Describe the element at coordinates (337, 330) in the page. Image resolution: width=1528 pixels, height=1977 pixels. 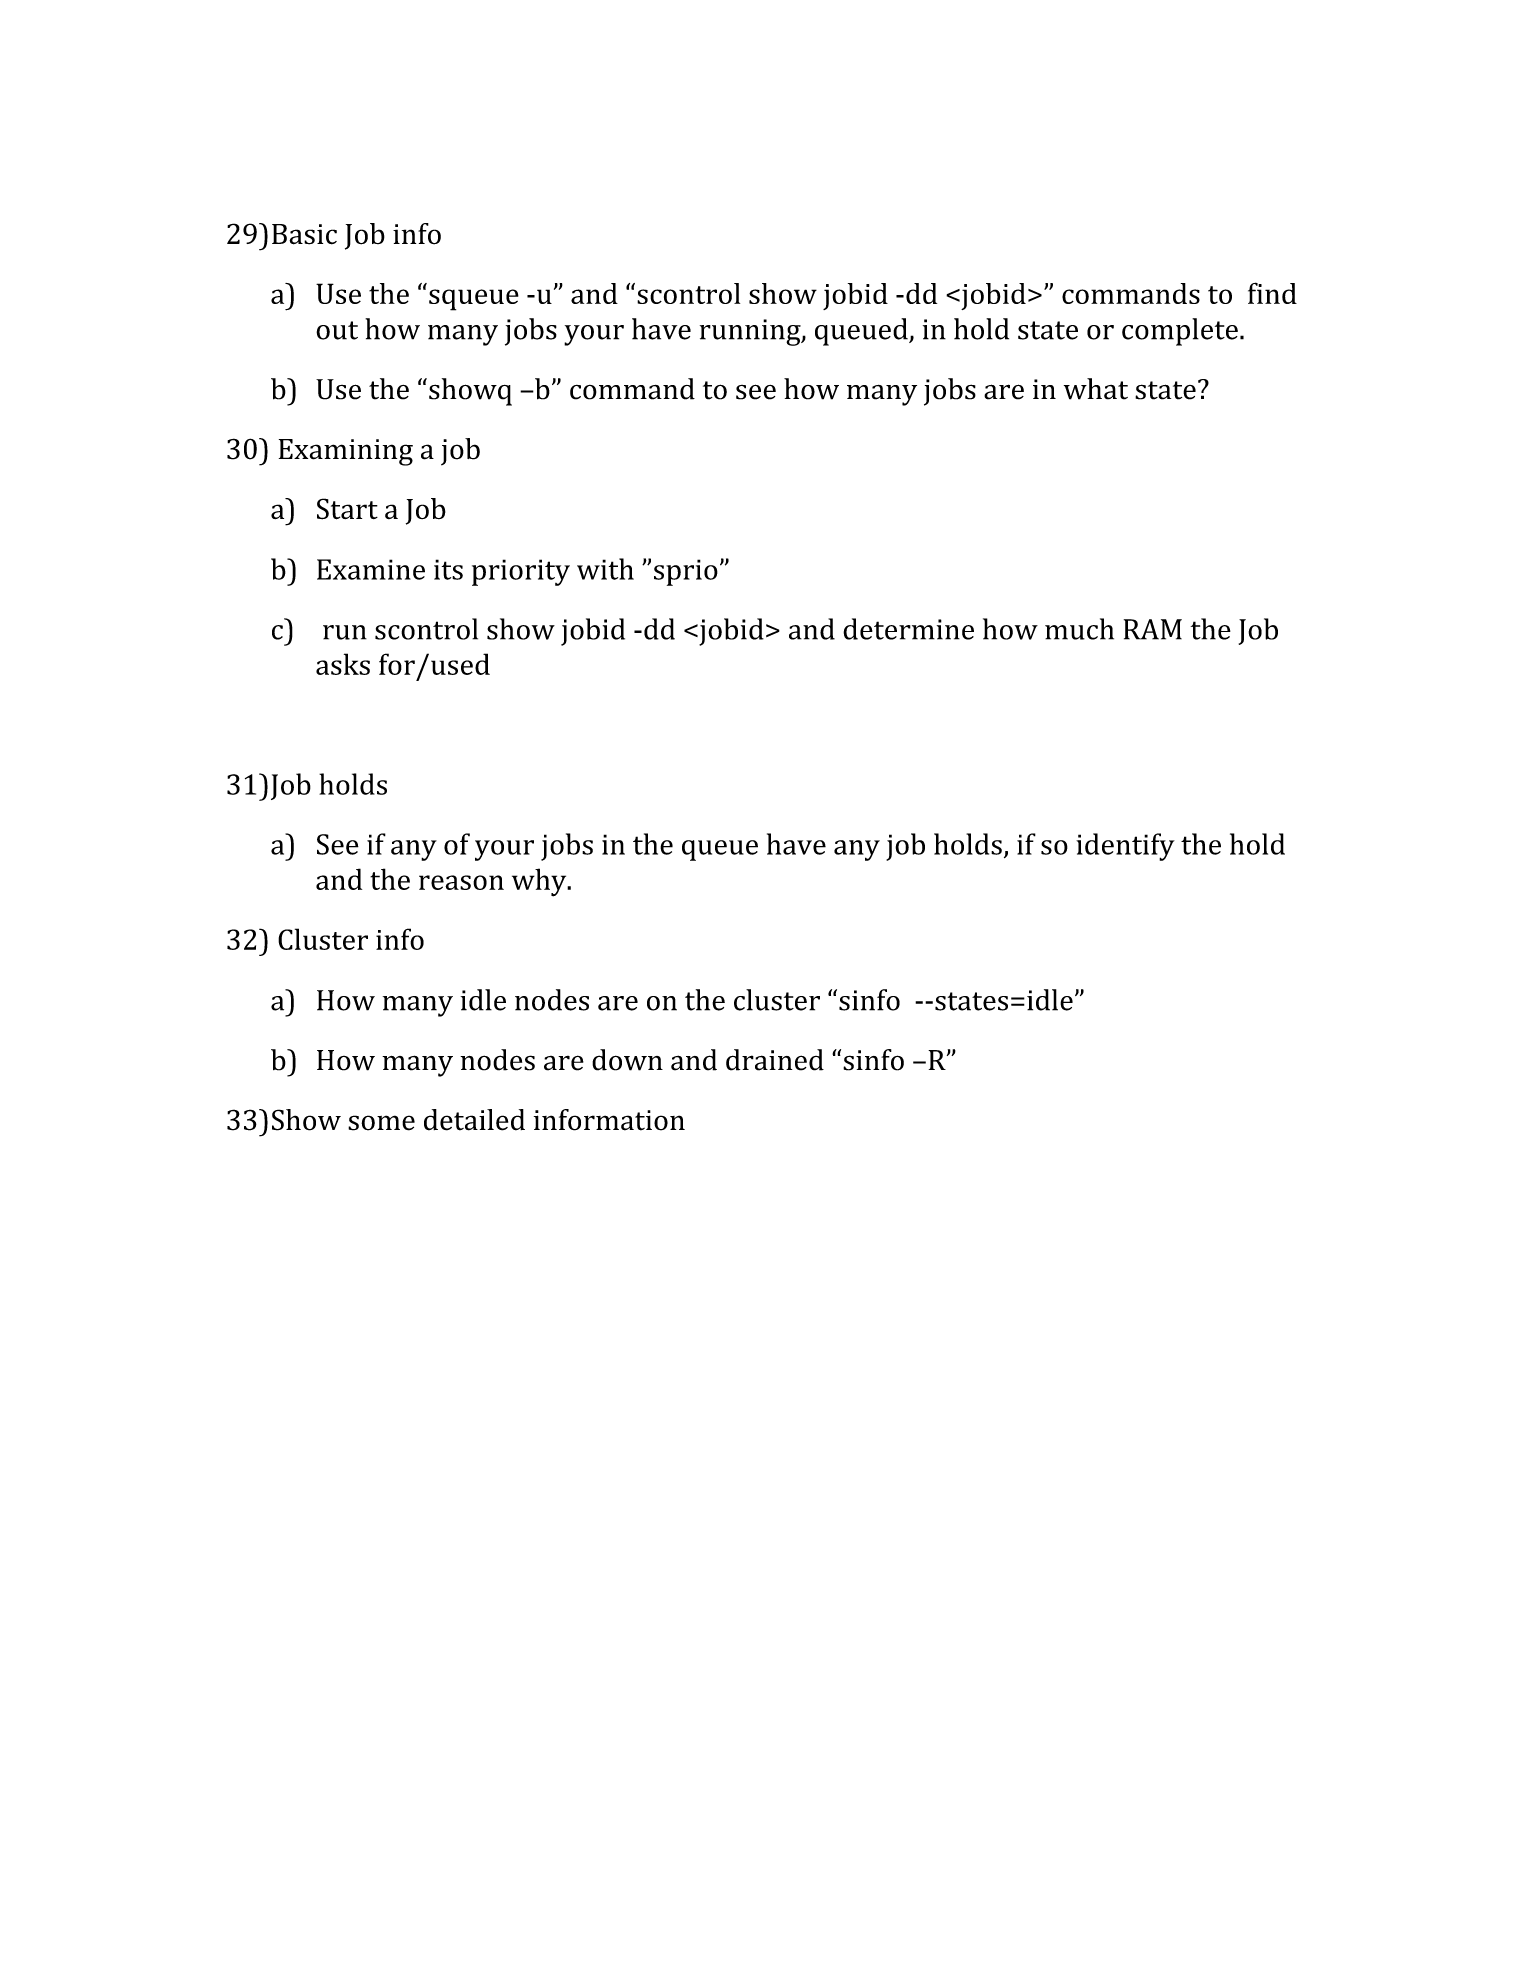
I see `out` at that location.
